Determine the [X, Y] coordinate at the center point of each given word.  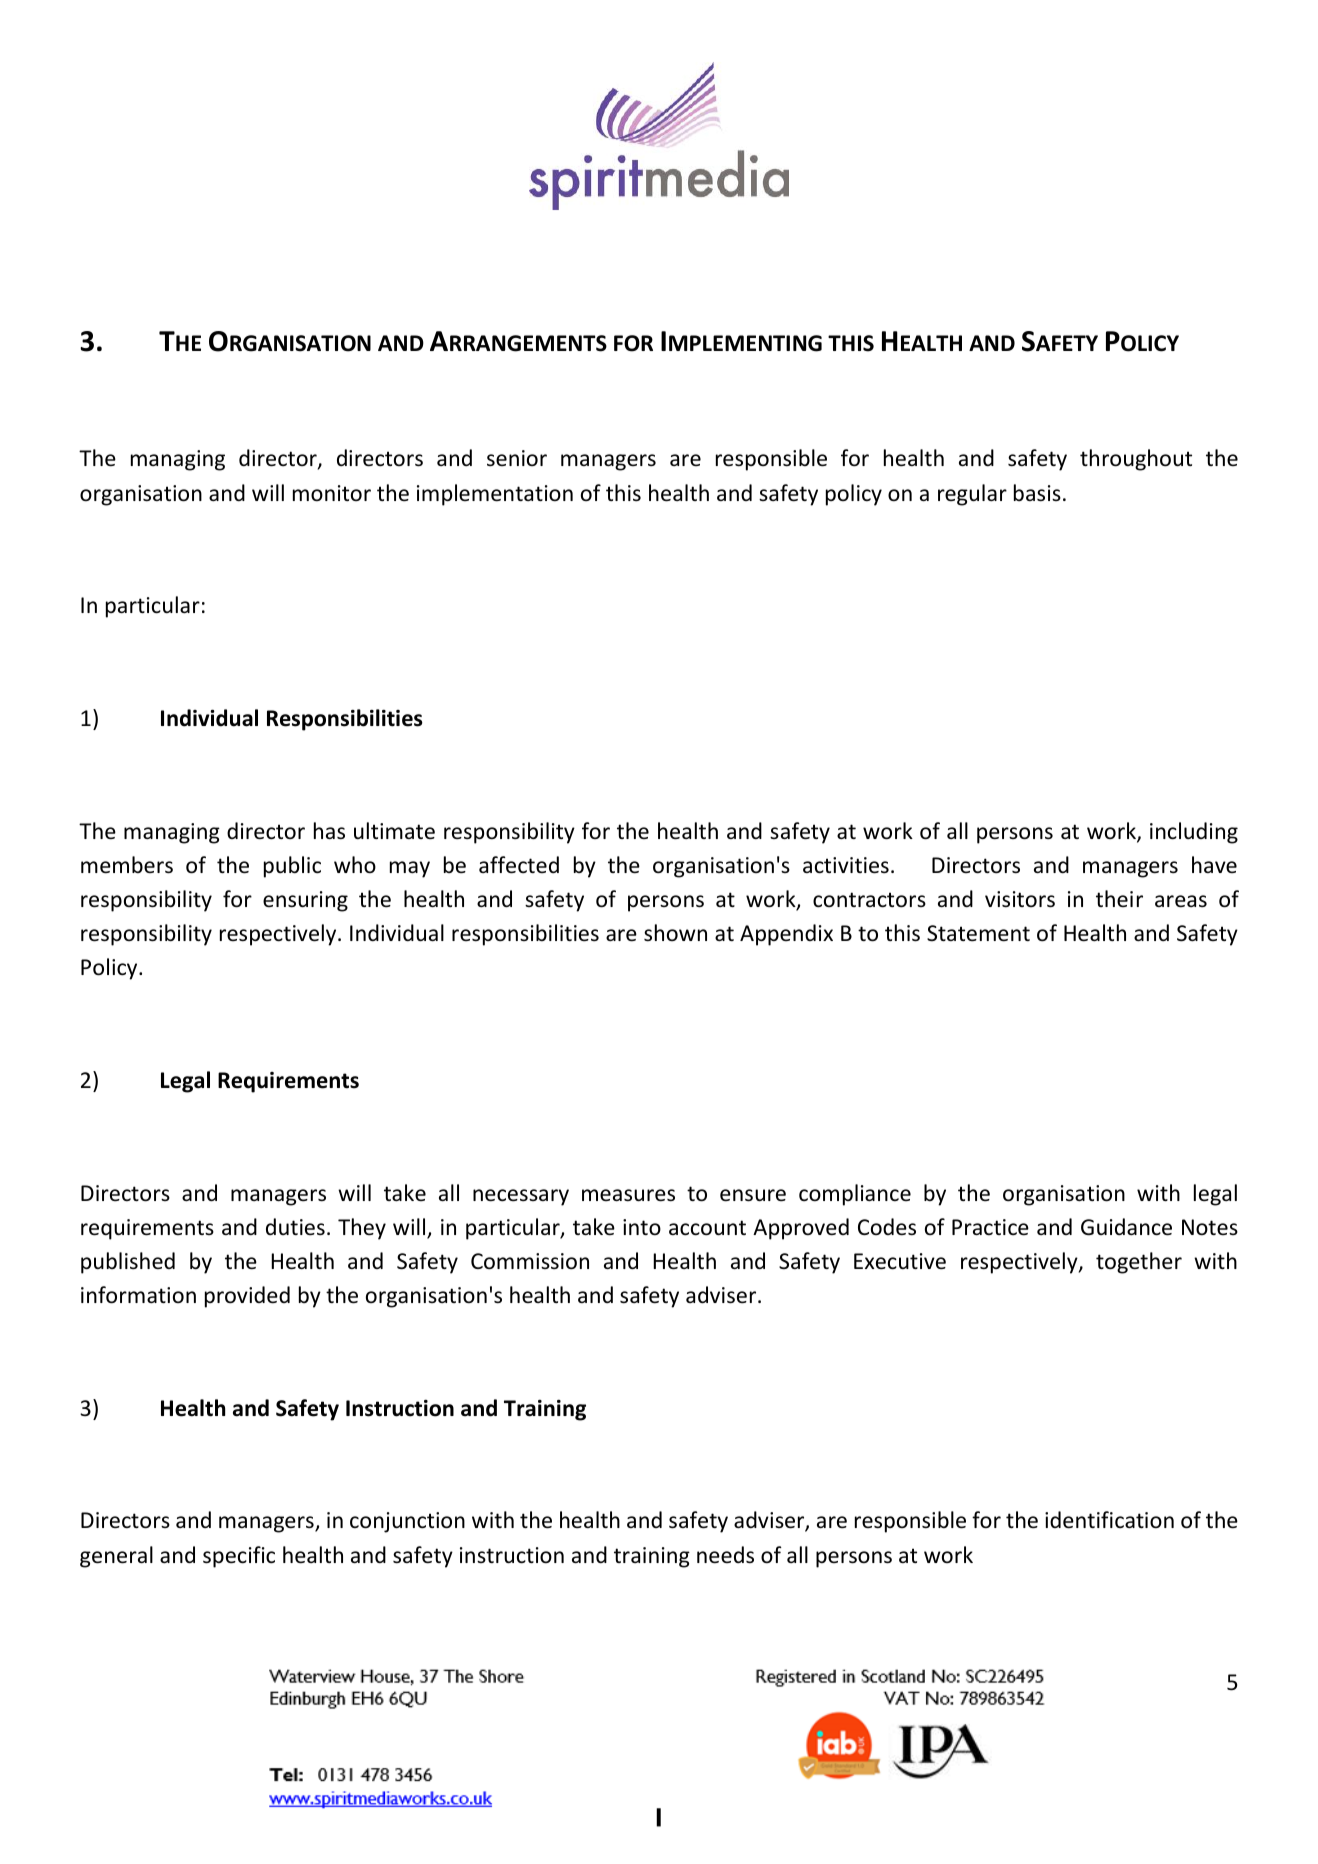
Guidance [1126, 1227]
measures [628, 1195]
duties [295, 1227]
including [1194, 833]
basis [1037, 493]
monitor [332, 493]
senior [517, 458]
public [292, 867]
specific [239, 1557]
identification [1109, 1520]
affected [519, 865]
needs [725, 1555]
